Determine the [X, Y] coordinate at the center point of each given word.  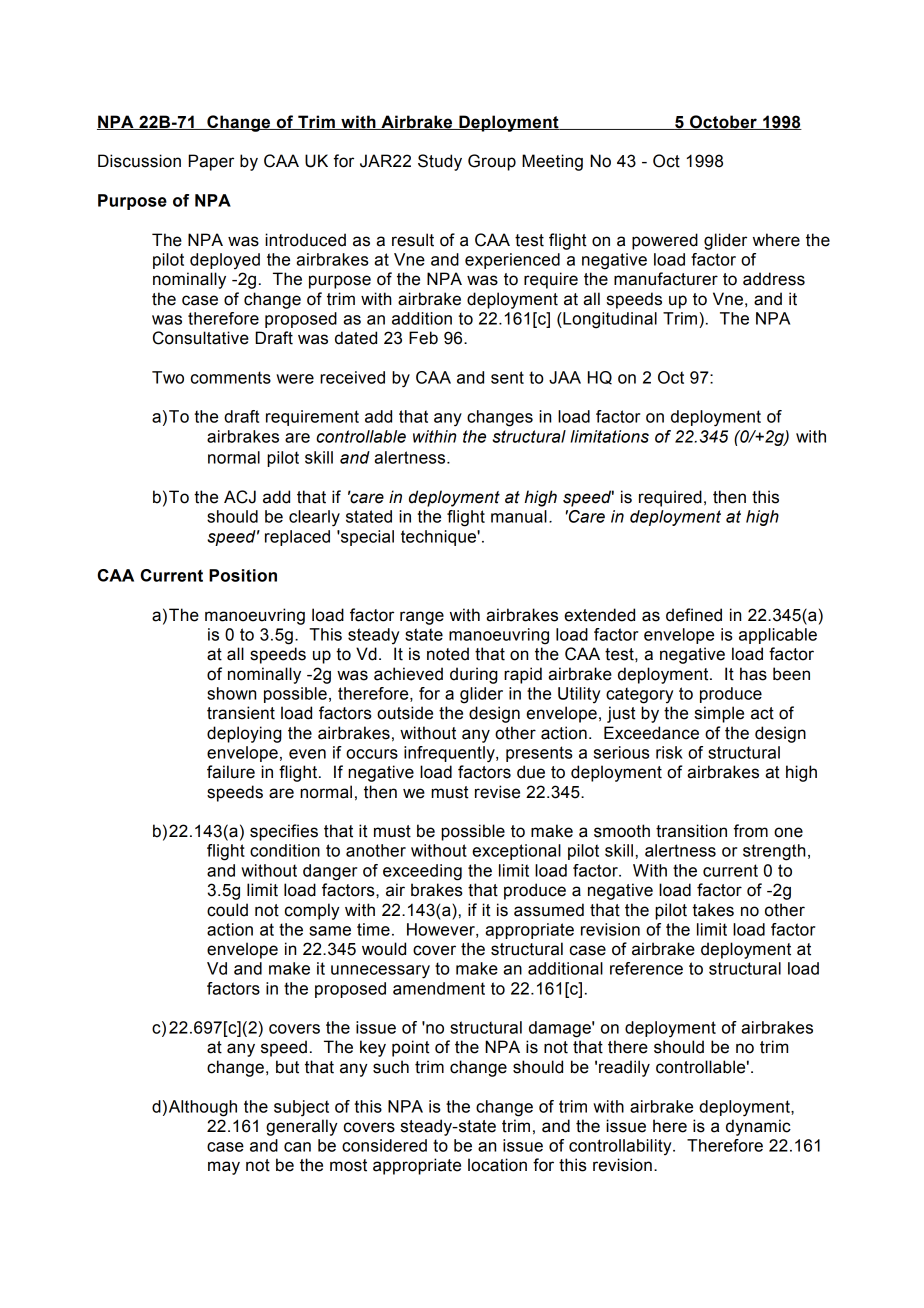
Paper [211, 162]
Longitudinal [609, 320]
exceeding [422, 872]
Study [440, 162]
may [224, 1168]
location [497, 1165]
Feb [423, 338]
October [723, 122]
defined [694, 615]
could [227, 910]
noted [448, 654]
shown [231, 693]
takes [713, 910]
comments [231, 377]
